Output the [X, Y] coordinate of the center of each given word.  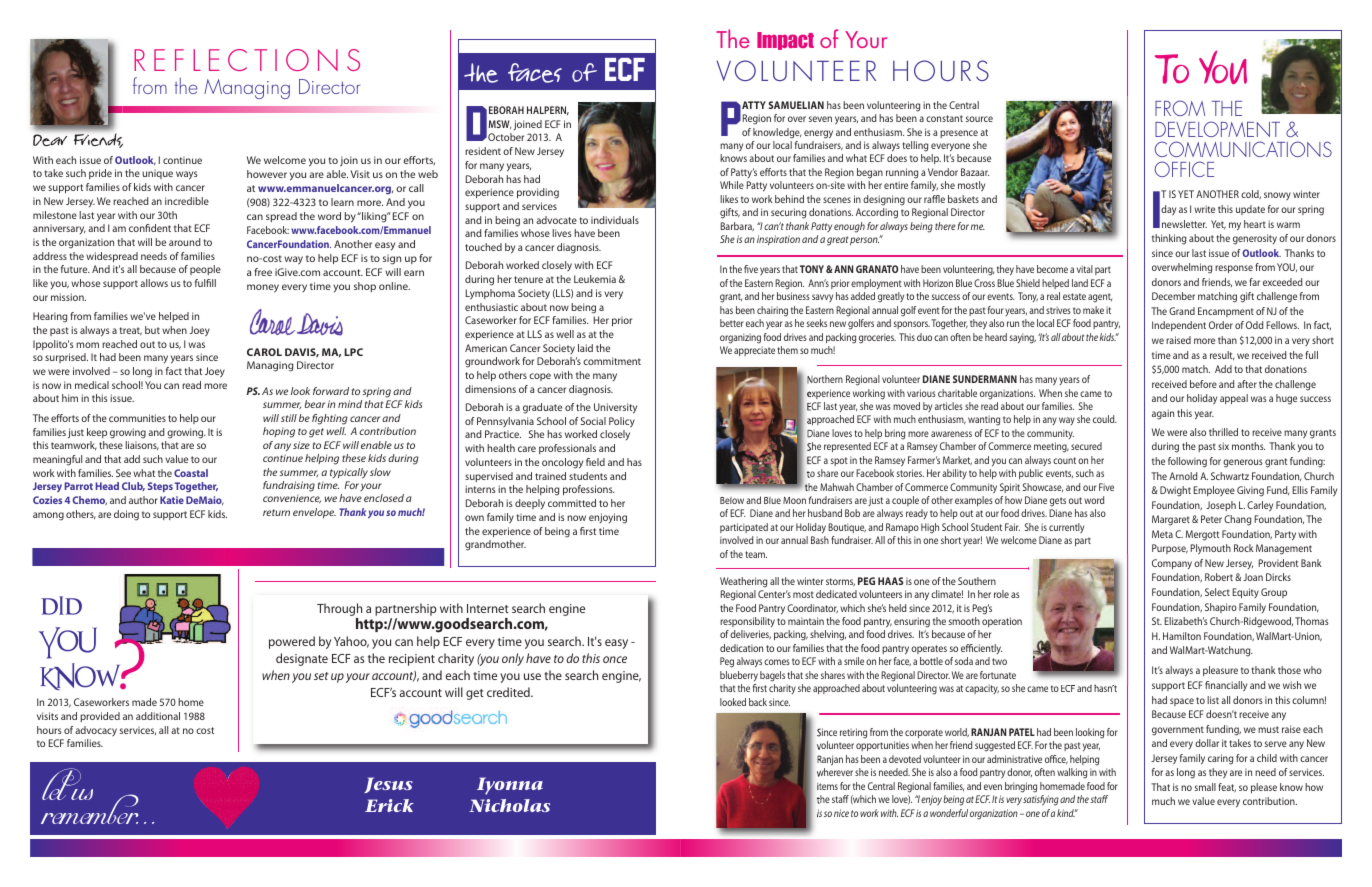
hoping [279, 432]
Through [339, 609]
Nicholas [509, 805]
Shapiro [1221, 608]
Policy [622, 422]
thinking [1169, 239]
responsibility [747, 622]
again [1163, 414]
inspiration [778, 240]
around [185, 242]
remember [90, 808]
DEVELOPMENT [1217, 129]
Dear [50, 140]
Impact [785, 41]
